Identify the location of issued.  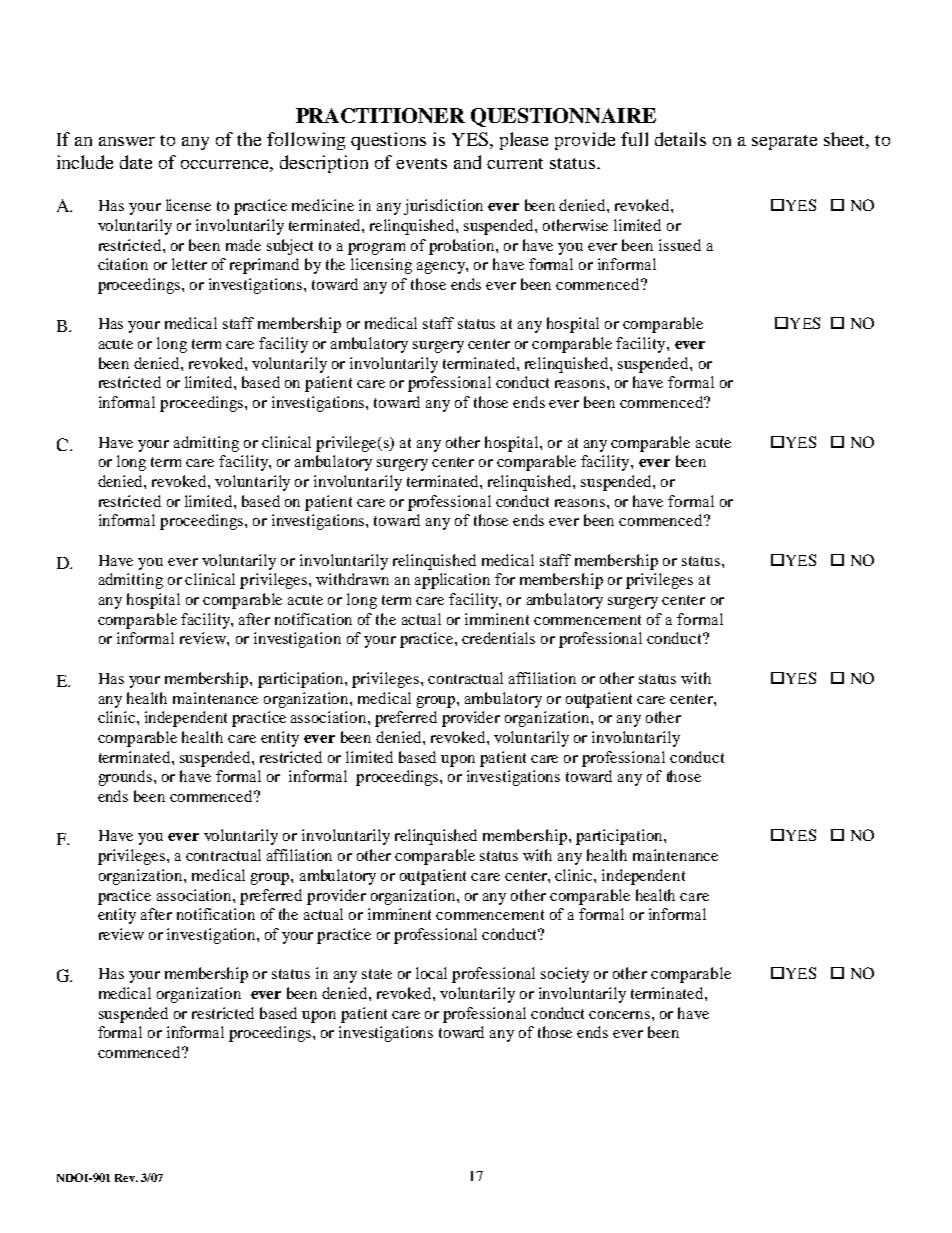
(680, 245).
